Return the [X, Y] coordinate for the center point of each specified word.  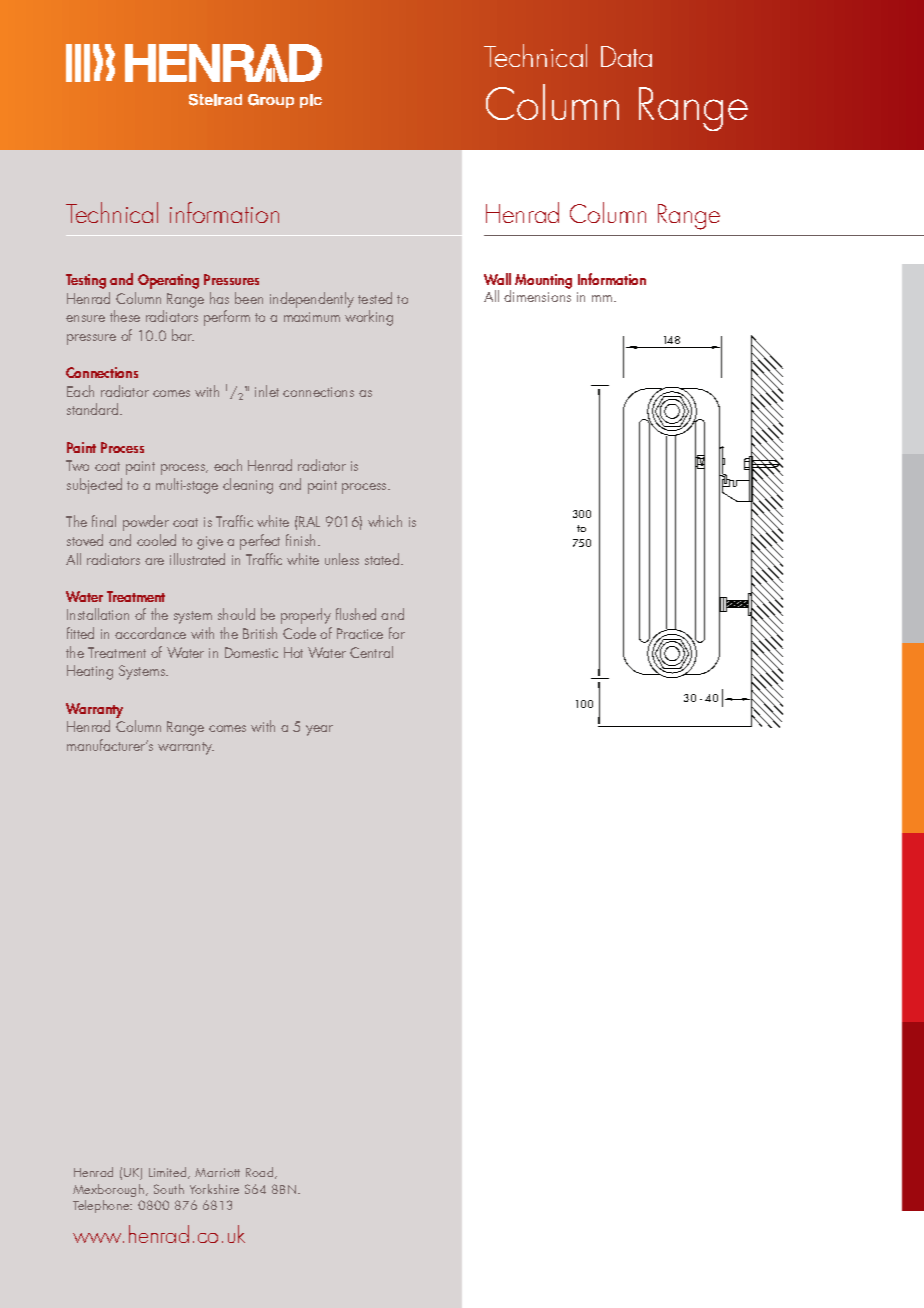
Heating [90, 672]
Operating [168, 281]
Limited [167, 1172]
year [319, 730]
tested [375, 298]
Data [626, 56]
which [385, 521]
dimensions [537, 295]
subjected [94, 486]
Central [371, 652]
